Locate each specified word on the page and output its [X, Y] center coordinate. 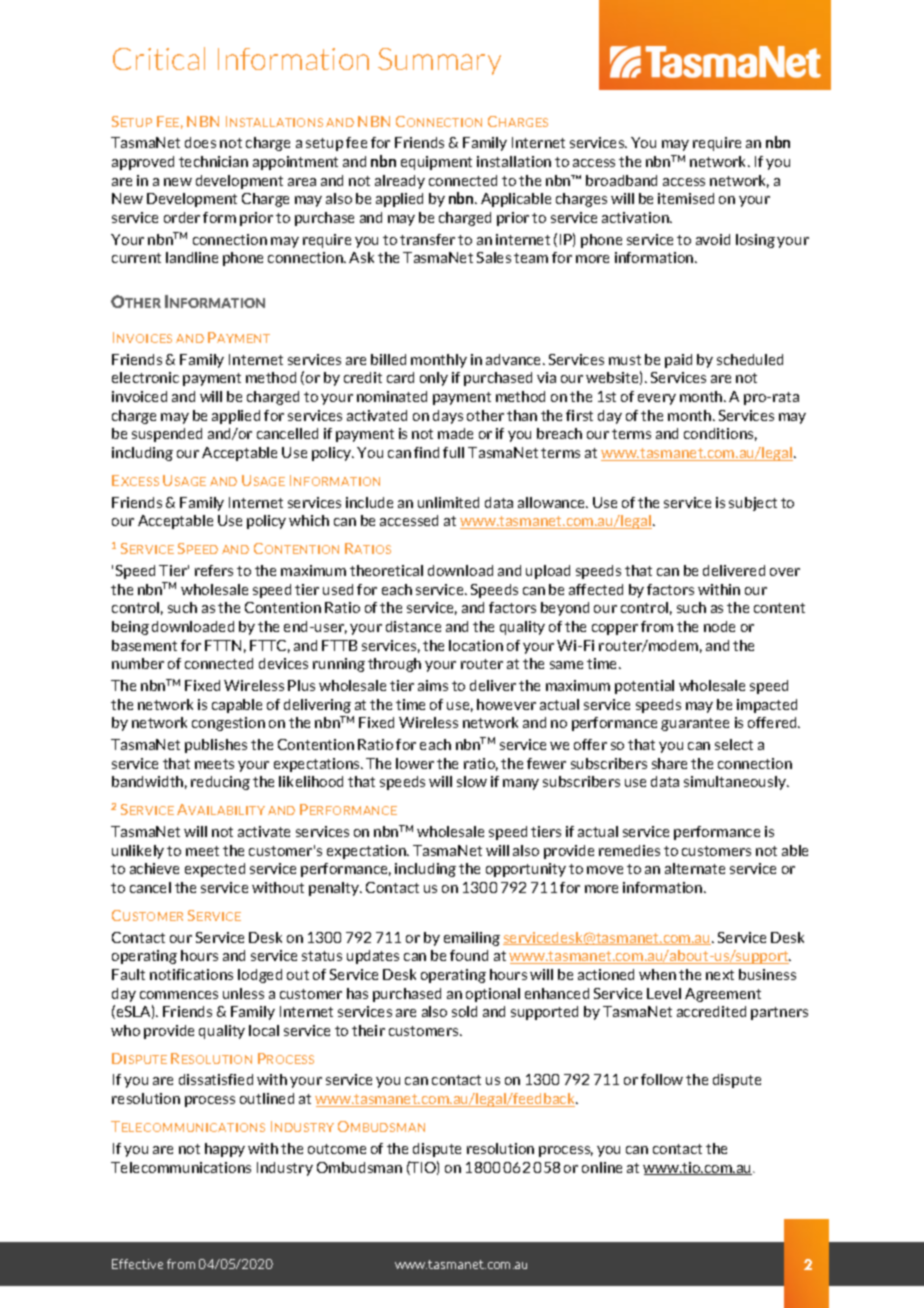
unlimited [448, 502]
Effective [137, 1264]
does [200, 142]
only [434, 379]
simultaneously [736, 783]
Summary [439, 61]
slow [472, 781]
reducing [220, 783]
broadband [621, 180]
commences [179, 995]
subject [753, 504]
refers [214, 570]
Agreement [723, 995]
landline [192, 257]
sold [464, 1011]
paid [678, 361]
